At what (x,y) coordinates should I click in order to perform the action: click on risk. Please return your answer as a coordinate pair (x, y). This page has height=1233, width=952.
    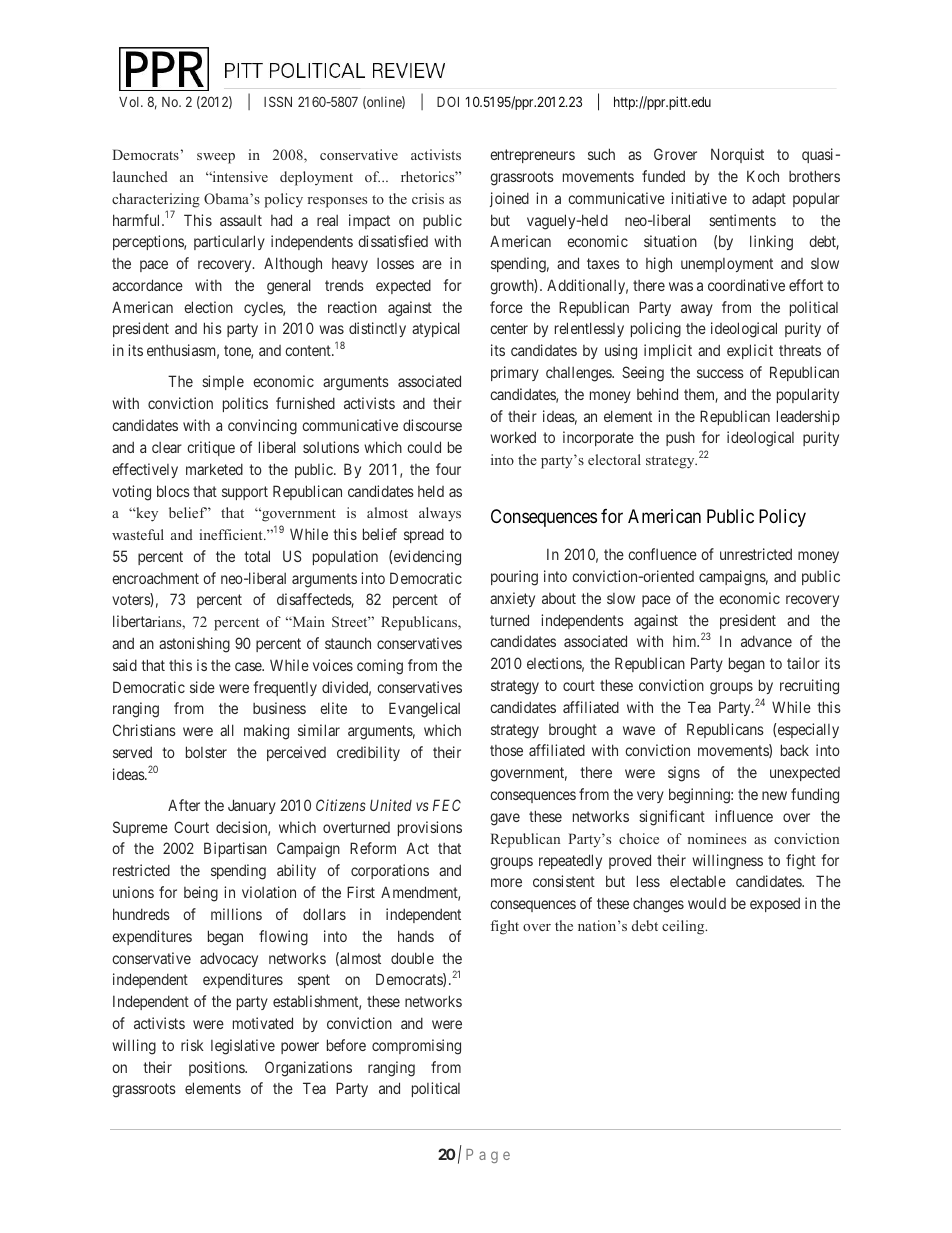
    Looking at the image, I should click on (192, 1045).
